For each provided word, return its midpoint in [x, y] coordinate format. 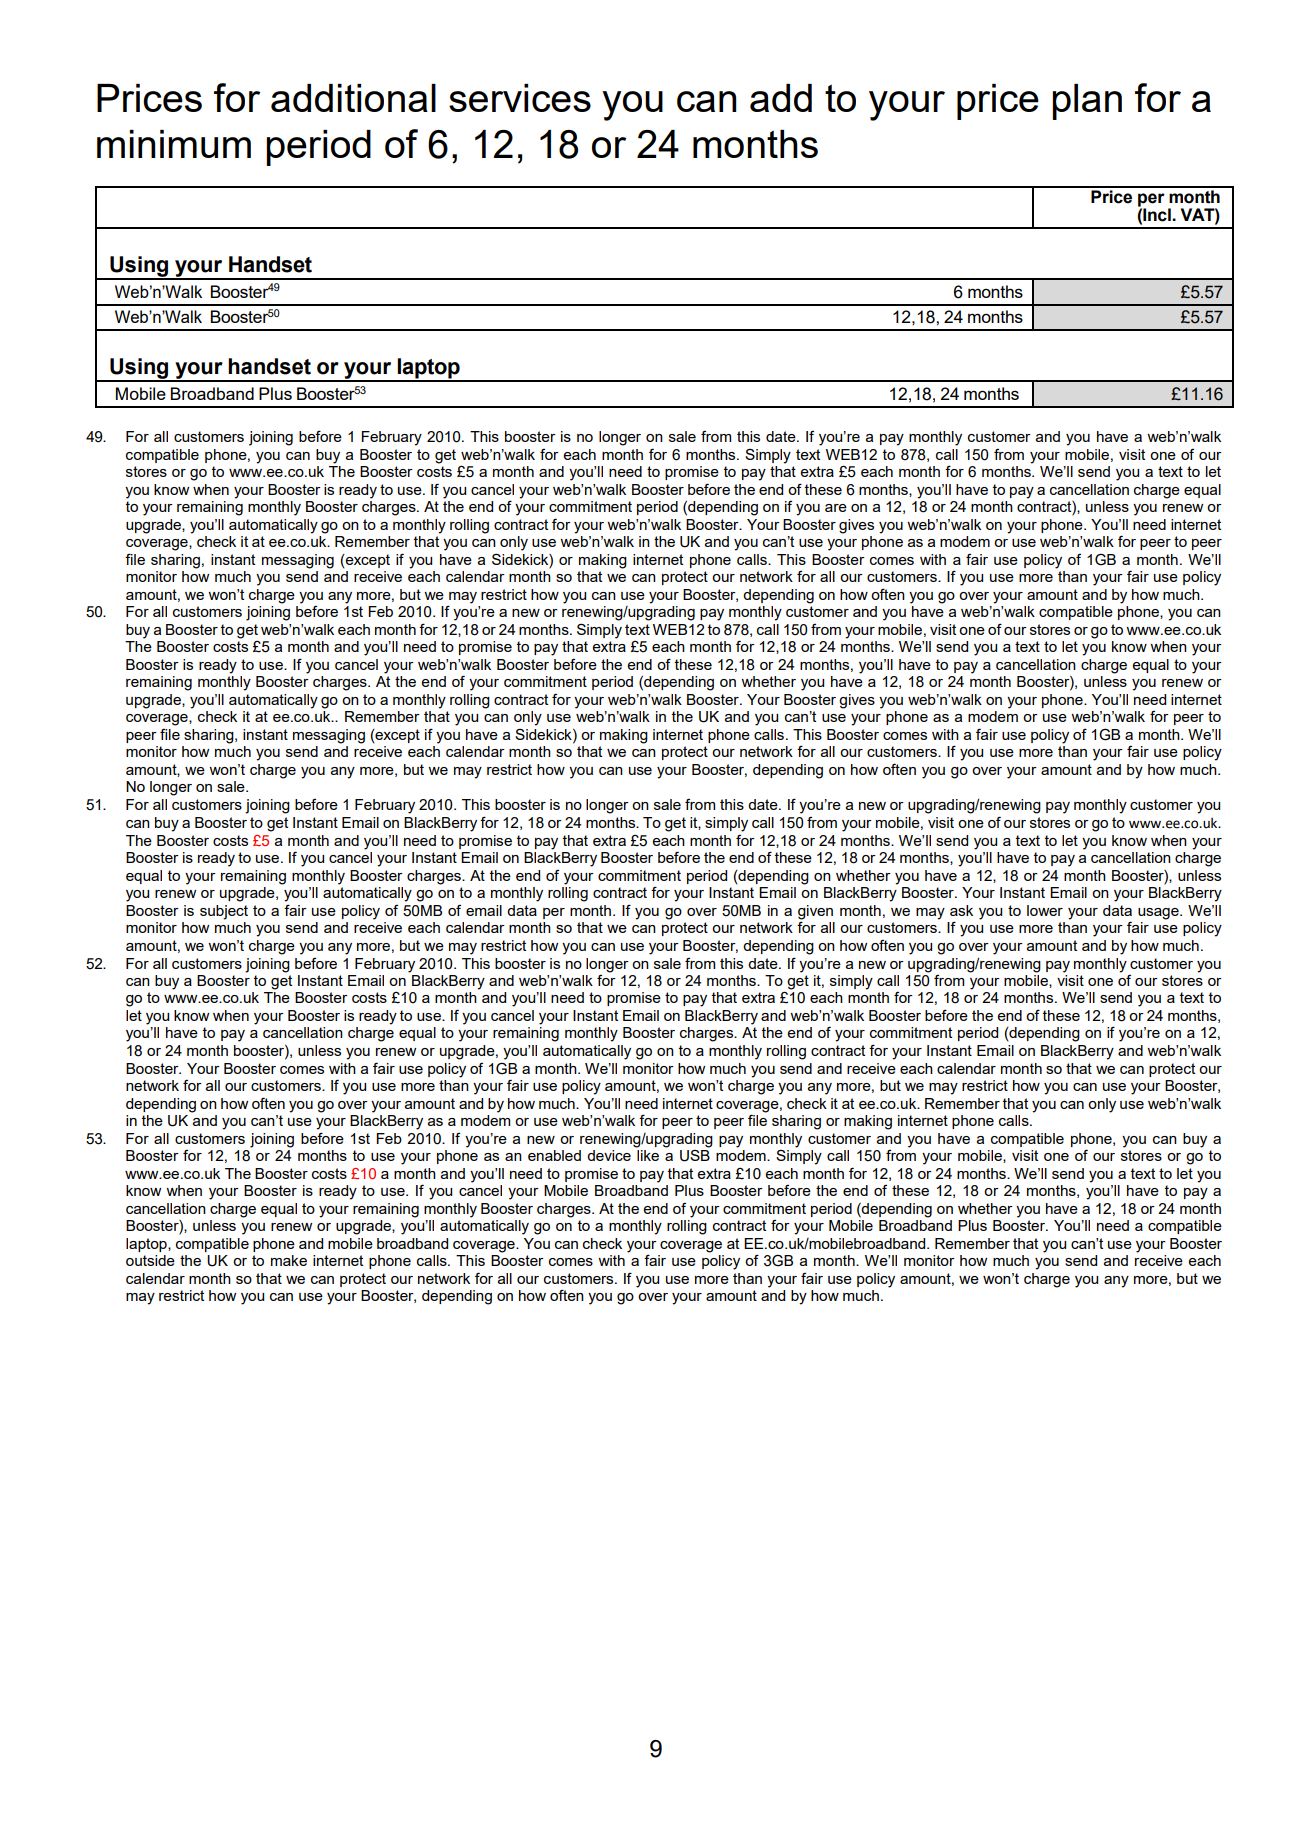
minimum [174, 144]
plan [1087, 102]
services [520, 98]
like [648, 1155]
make [289, 1260]
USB [695, 1156]
